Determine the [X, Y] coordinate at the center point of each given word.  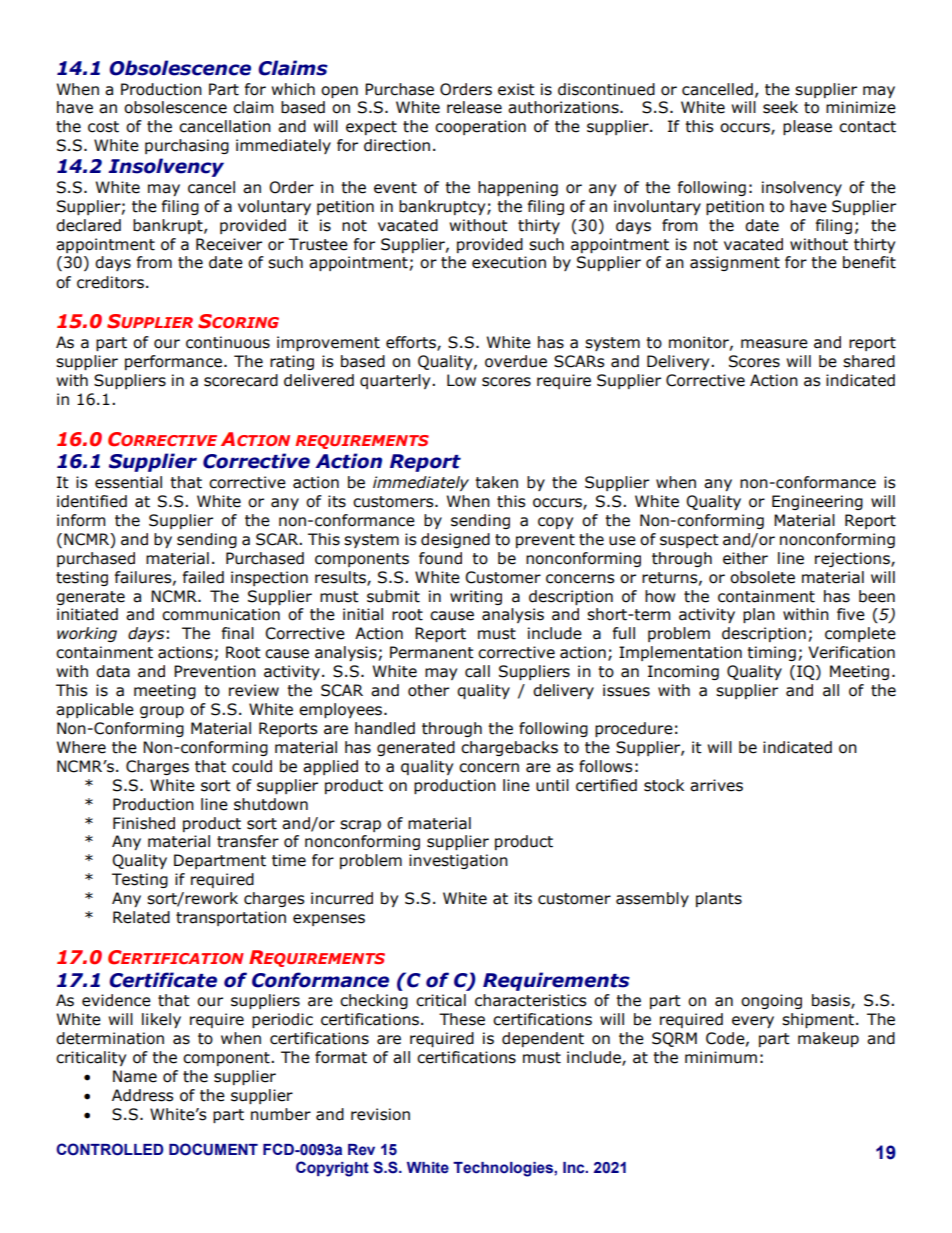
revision [380, 1114]
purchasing [187, 146]
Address [143, 1095]
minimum [721, 1057]
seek [780, 107]
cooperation [480, 127]
